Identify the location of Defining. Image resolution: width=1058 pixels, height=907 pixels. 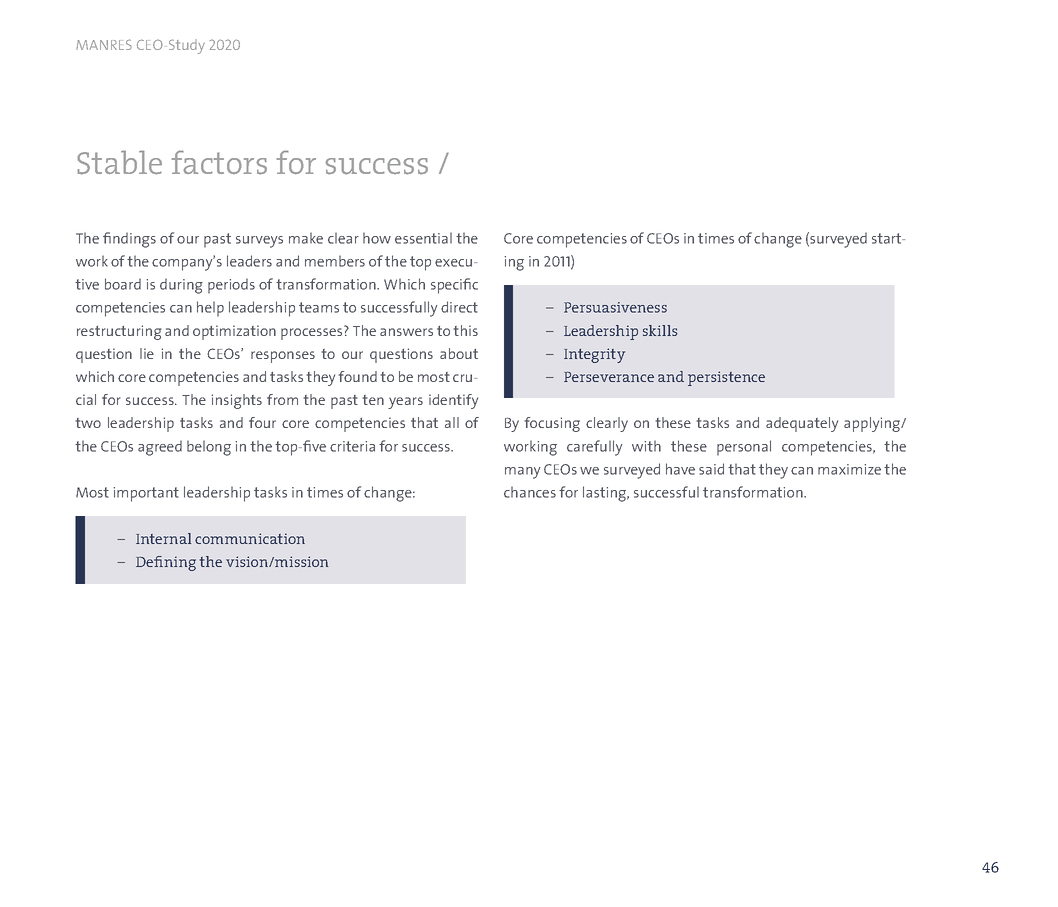
(166, 563).
